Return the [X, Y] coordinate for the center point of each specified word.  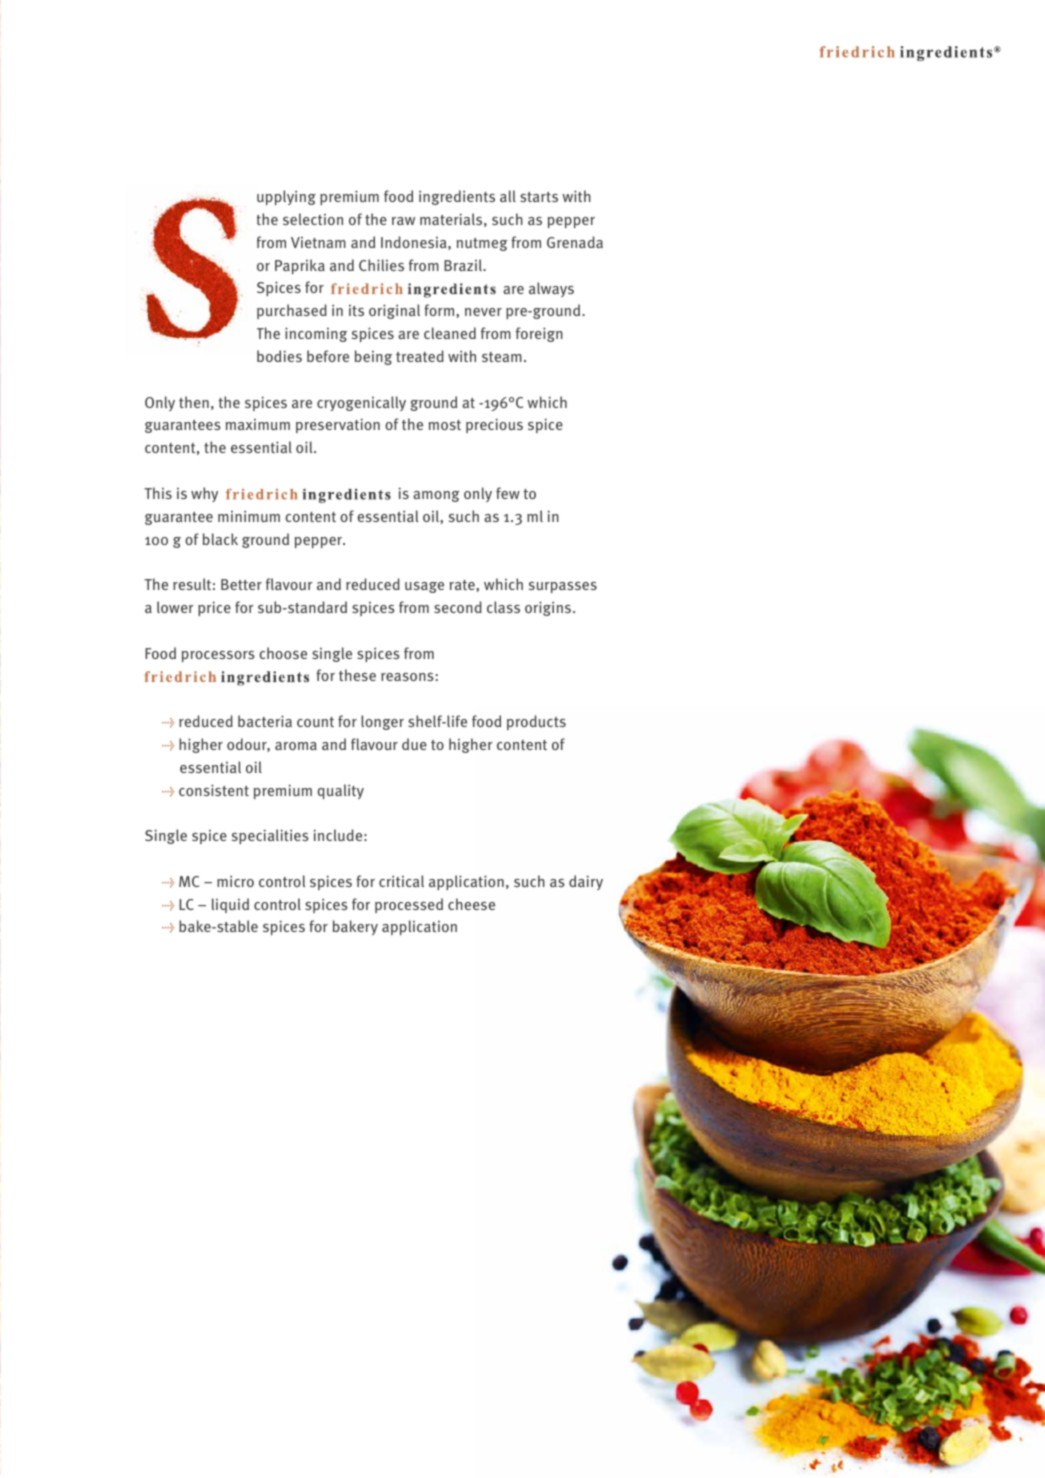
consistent [214, 790]
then [194, 402]
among [436, 496]
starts [539, 197]
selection [313, 219]
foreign [539, 334]
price [214, 608]
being [373, 357]
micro [235, 881]
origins [549, 608]
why [204, 494]
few [508, 493]
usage [424, 587]
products [536, 722]
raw [403, 221]
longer [382, 722]
